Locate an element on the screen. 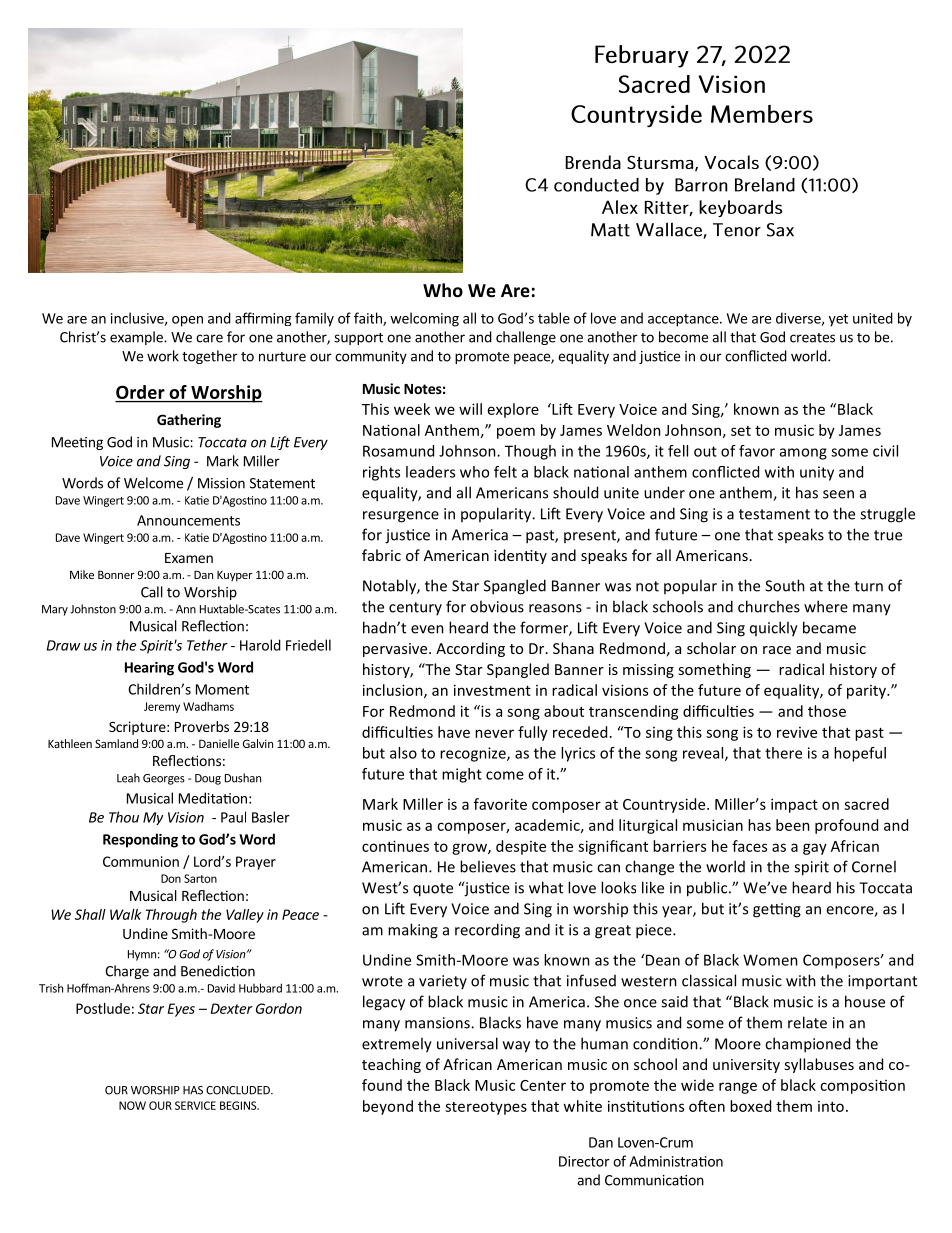 The height and width of the screenshot is (1233, 952). creates is located at coordinates (812, 338).
